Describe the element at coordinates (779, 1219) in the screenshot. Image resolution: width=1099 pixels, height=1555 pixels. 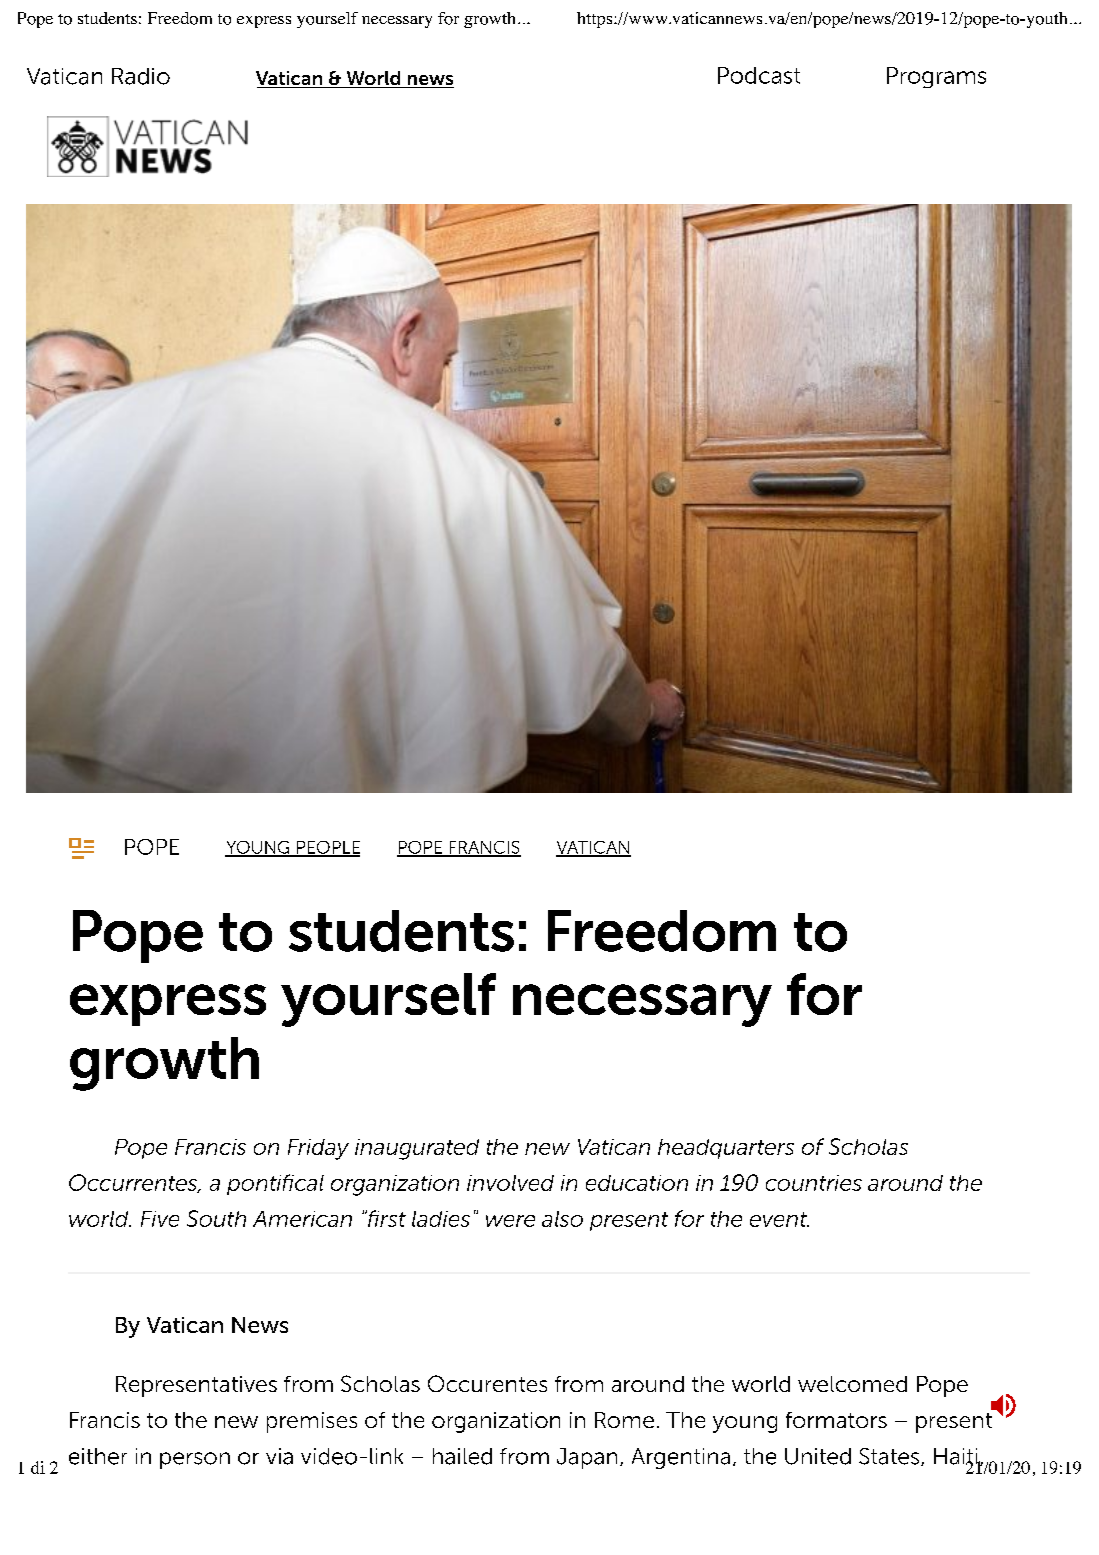
I see `event` at that location.
